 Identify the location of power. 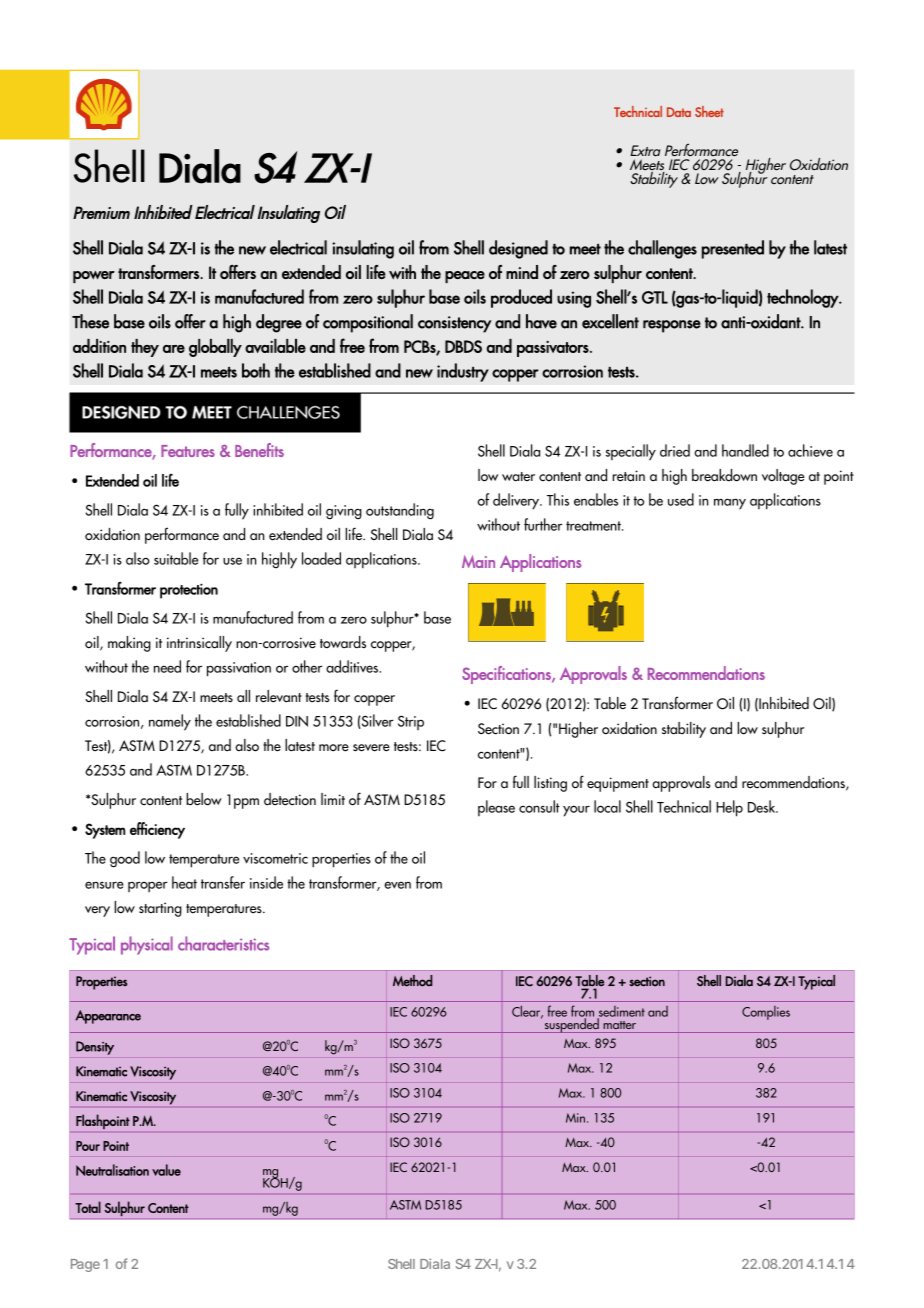
(94, 277).
